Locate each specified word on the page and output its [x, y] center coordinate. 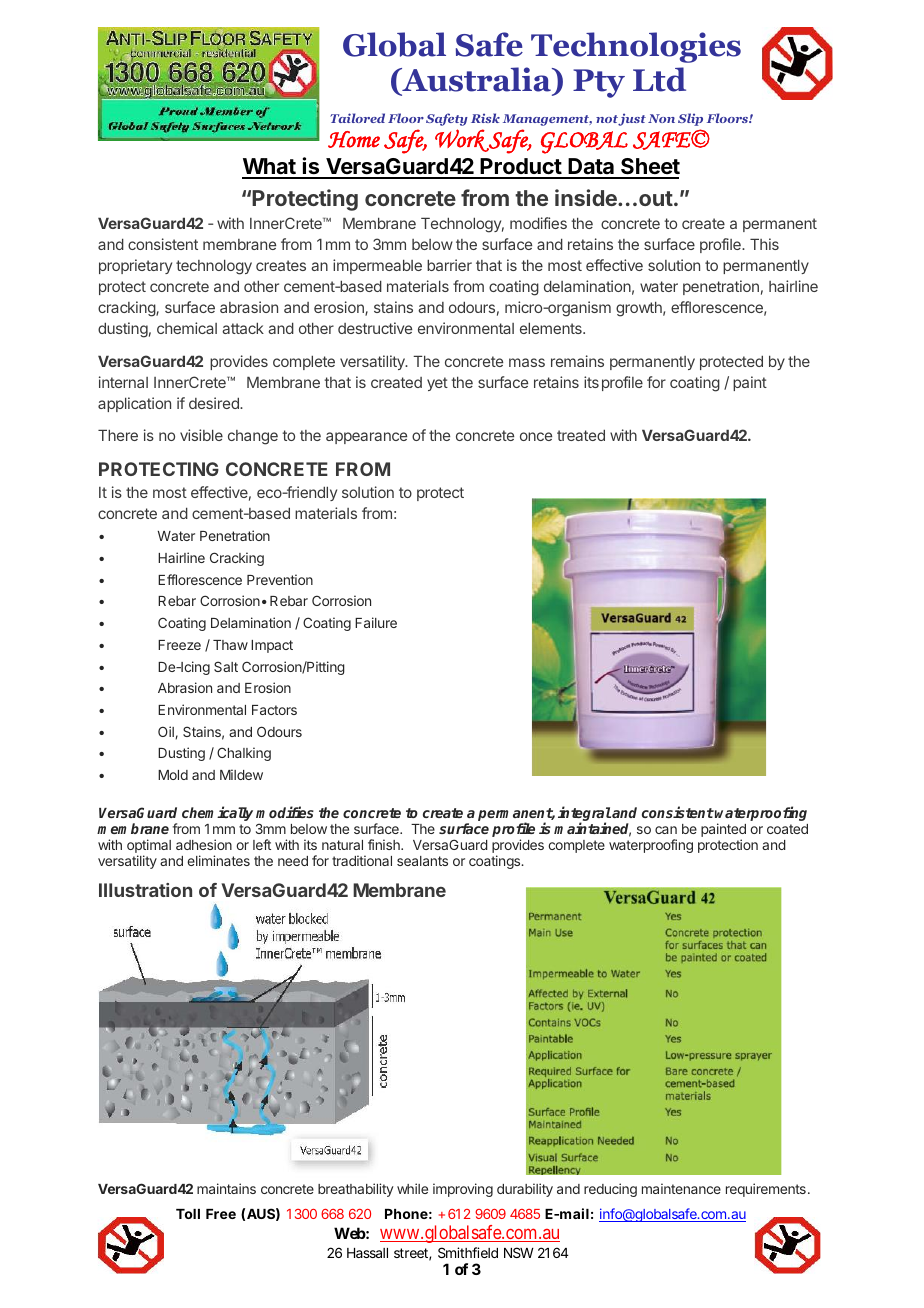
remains [577, 361]
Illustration [145, 890]
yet [437, 384]
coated [787, 829]
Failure [376, 622]
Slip [690, 119]
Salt [226, 666]
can [666, 830]
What [269, 168]
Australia [476, 79]
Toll [188, 1214]
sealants [422, 861]
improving [463, 1190]
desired [215, 403]
